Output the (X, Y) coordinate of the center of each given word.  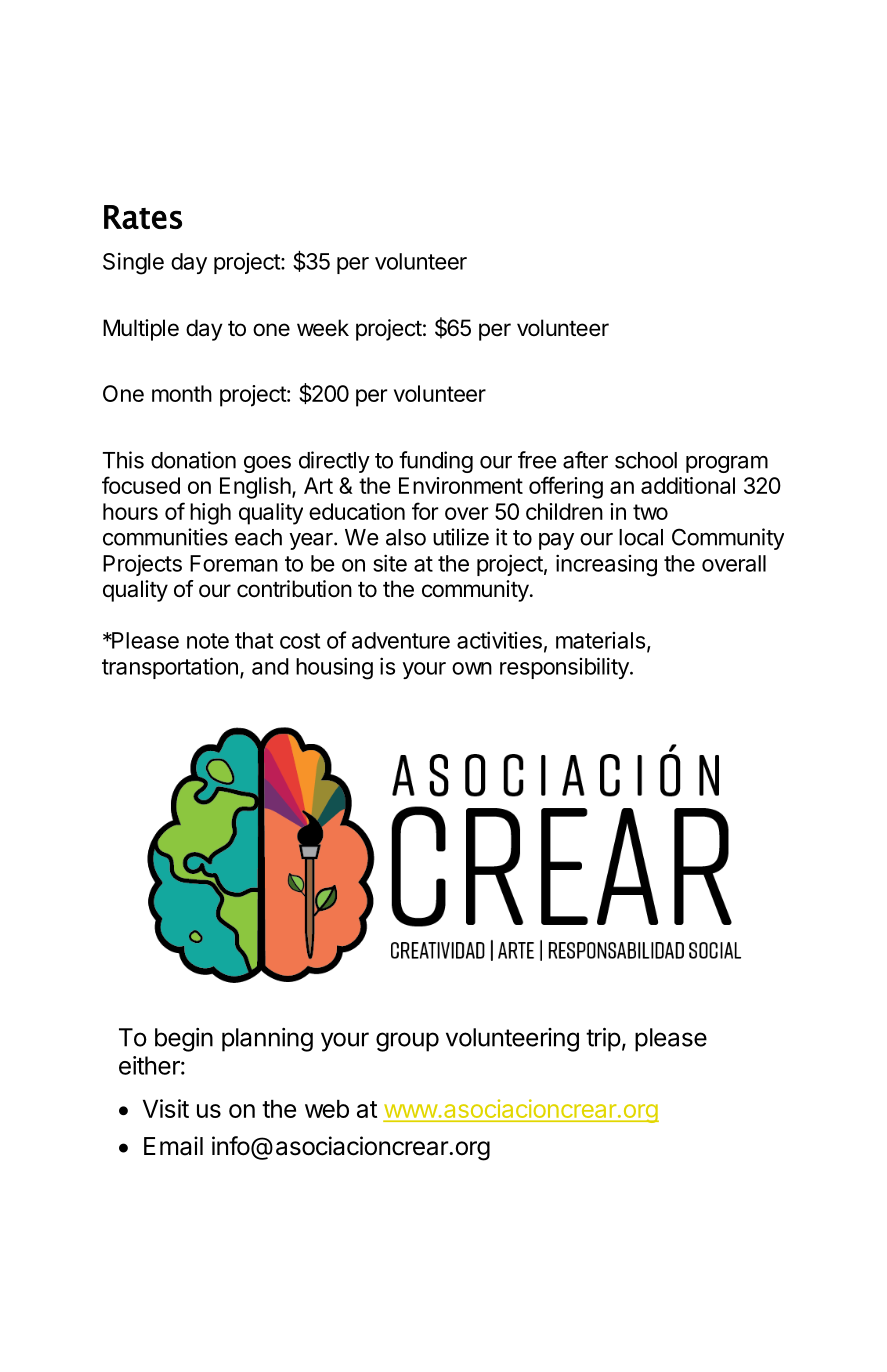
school (646, 460)
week (323, 328)
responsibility (565, 668)
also (406, 537)
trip (603, 1040)
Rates (143, 217)
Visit (166, 1108)
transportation (170, 668)
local (641, 537)
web (327, 1109)
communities (165, 537)
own (472, 668)
